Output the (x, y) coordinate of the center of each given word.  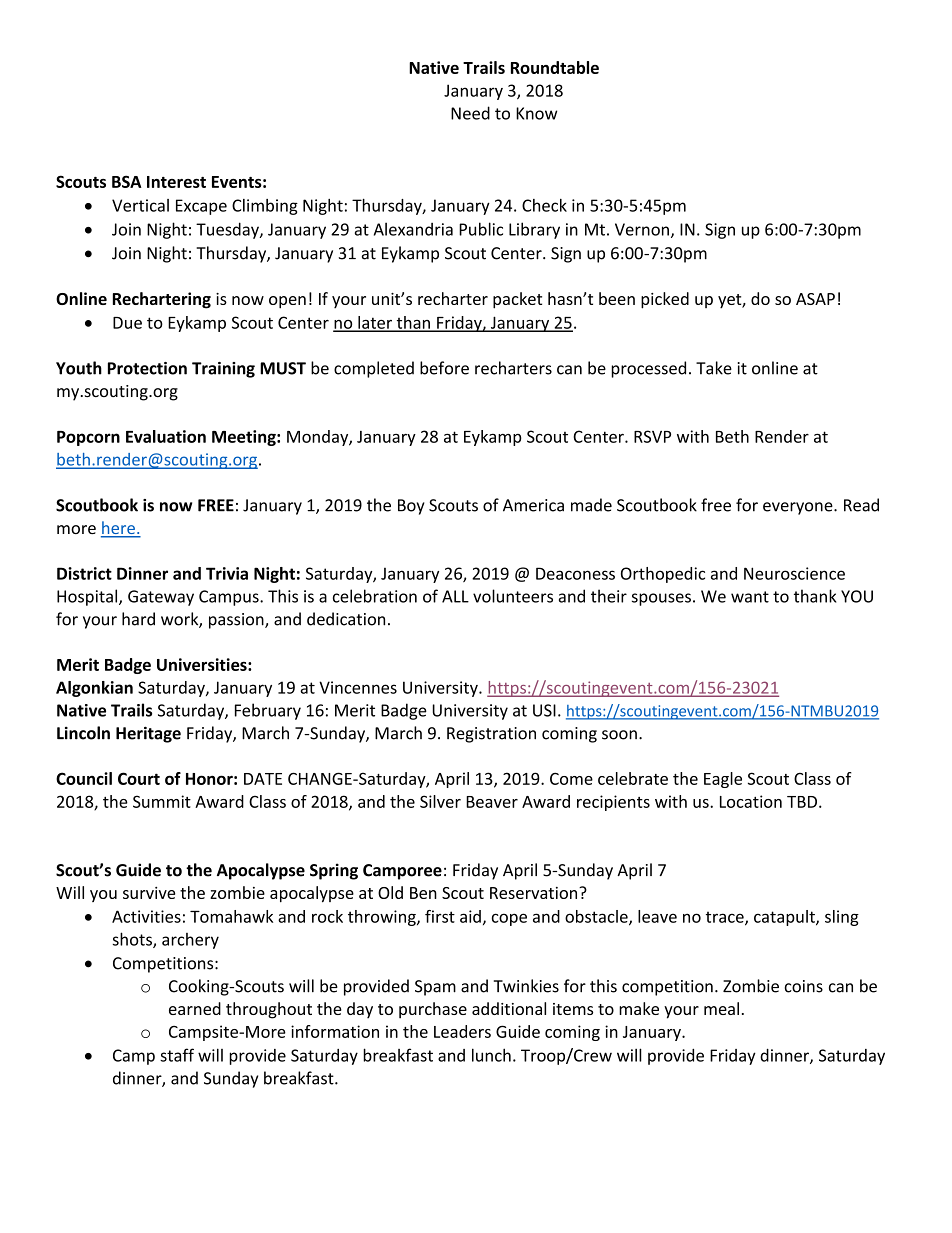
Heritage (148, 734)
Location (751, 801)
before (444, 368)
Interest (176, 182)
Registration (491, 735)
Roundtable (555, 67)
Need (470, 113)
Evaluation (166, 436)
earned (195, 1008)
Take (714, 368)
